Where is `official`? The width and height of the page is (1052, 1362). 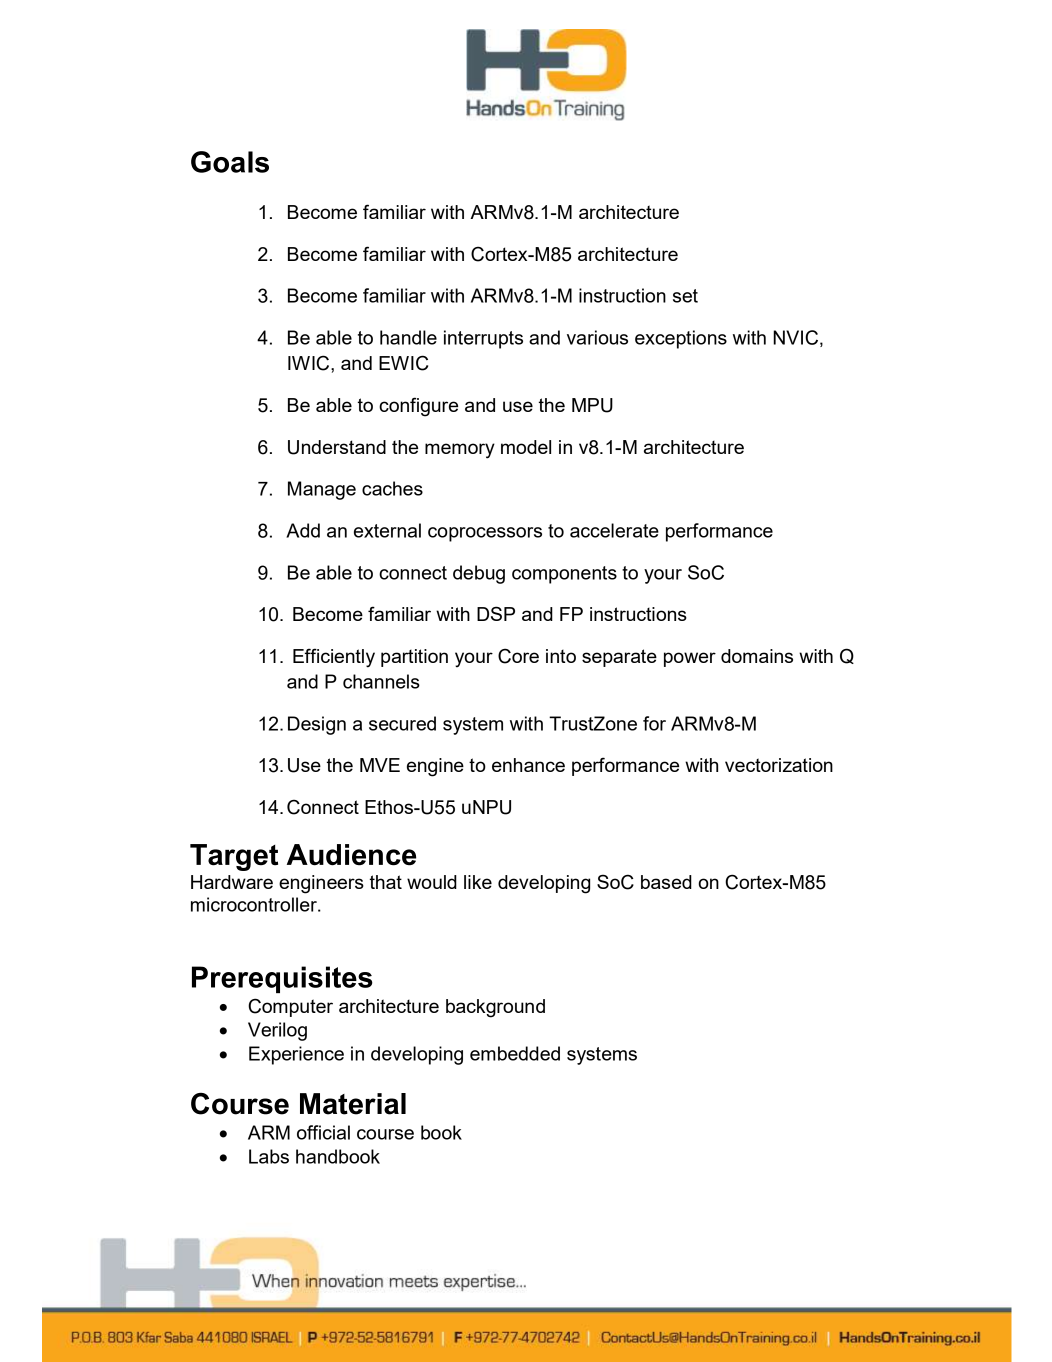 official is located at coordinates (323, 1132).
